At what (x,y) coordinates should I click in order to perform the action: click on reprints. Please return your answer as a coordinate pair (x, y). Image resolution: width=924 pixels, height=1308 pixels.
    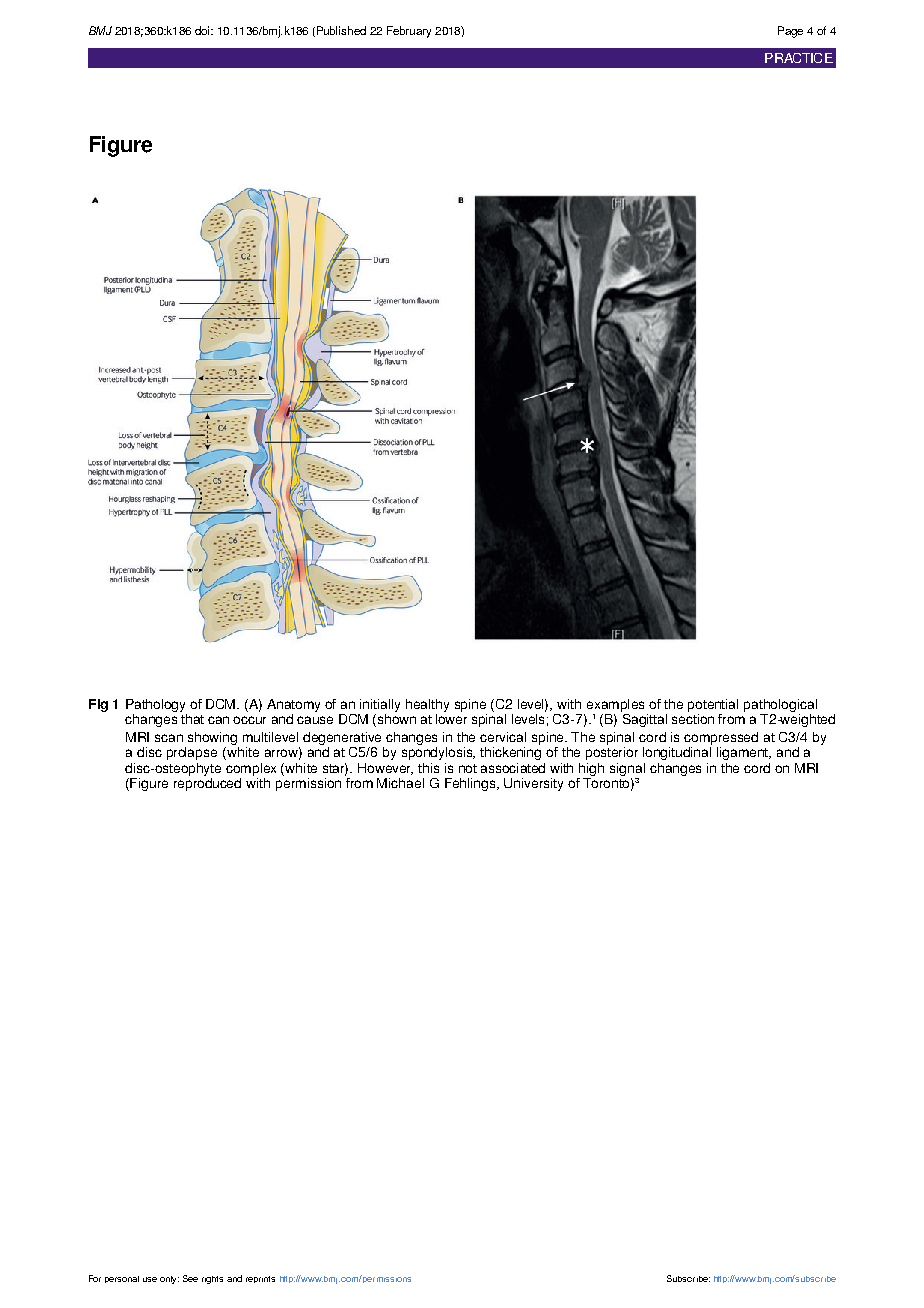
    Looking at the image, I should click on (260, 1279).
